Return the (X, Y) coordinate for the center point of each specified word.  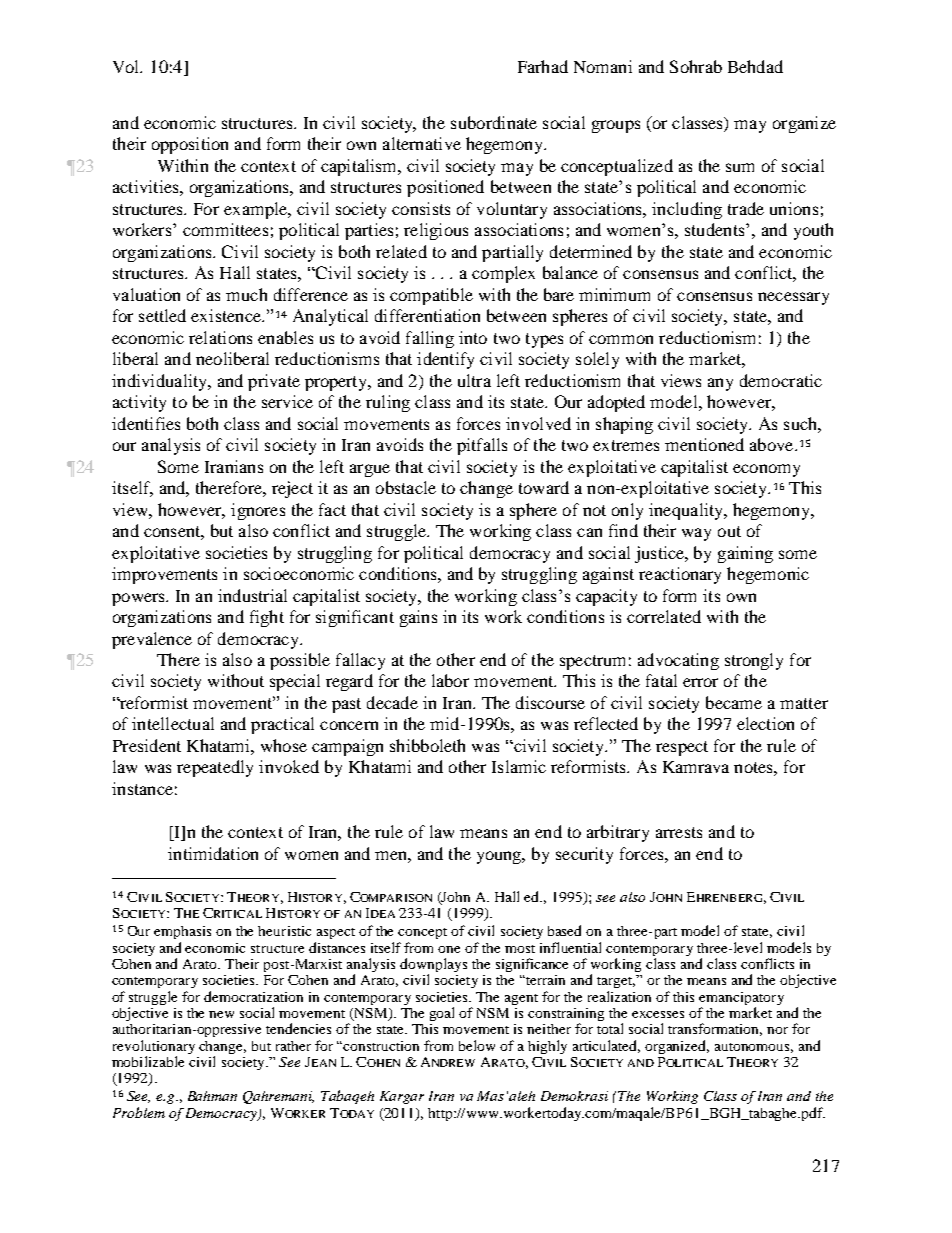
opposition (190, 145)
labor (450, 680)
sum (740, 167)
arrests (679, 832)
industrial (252, 595)
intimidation (213, 853)
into (473, 337)
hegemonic (768, 575)
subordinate (494, 122)
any (720, 384)
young (501, 857)
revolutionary (154, 1047)
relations (220, 337)
